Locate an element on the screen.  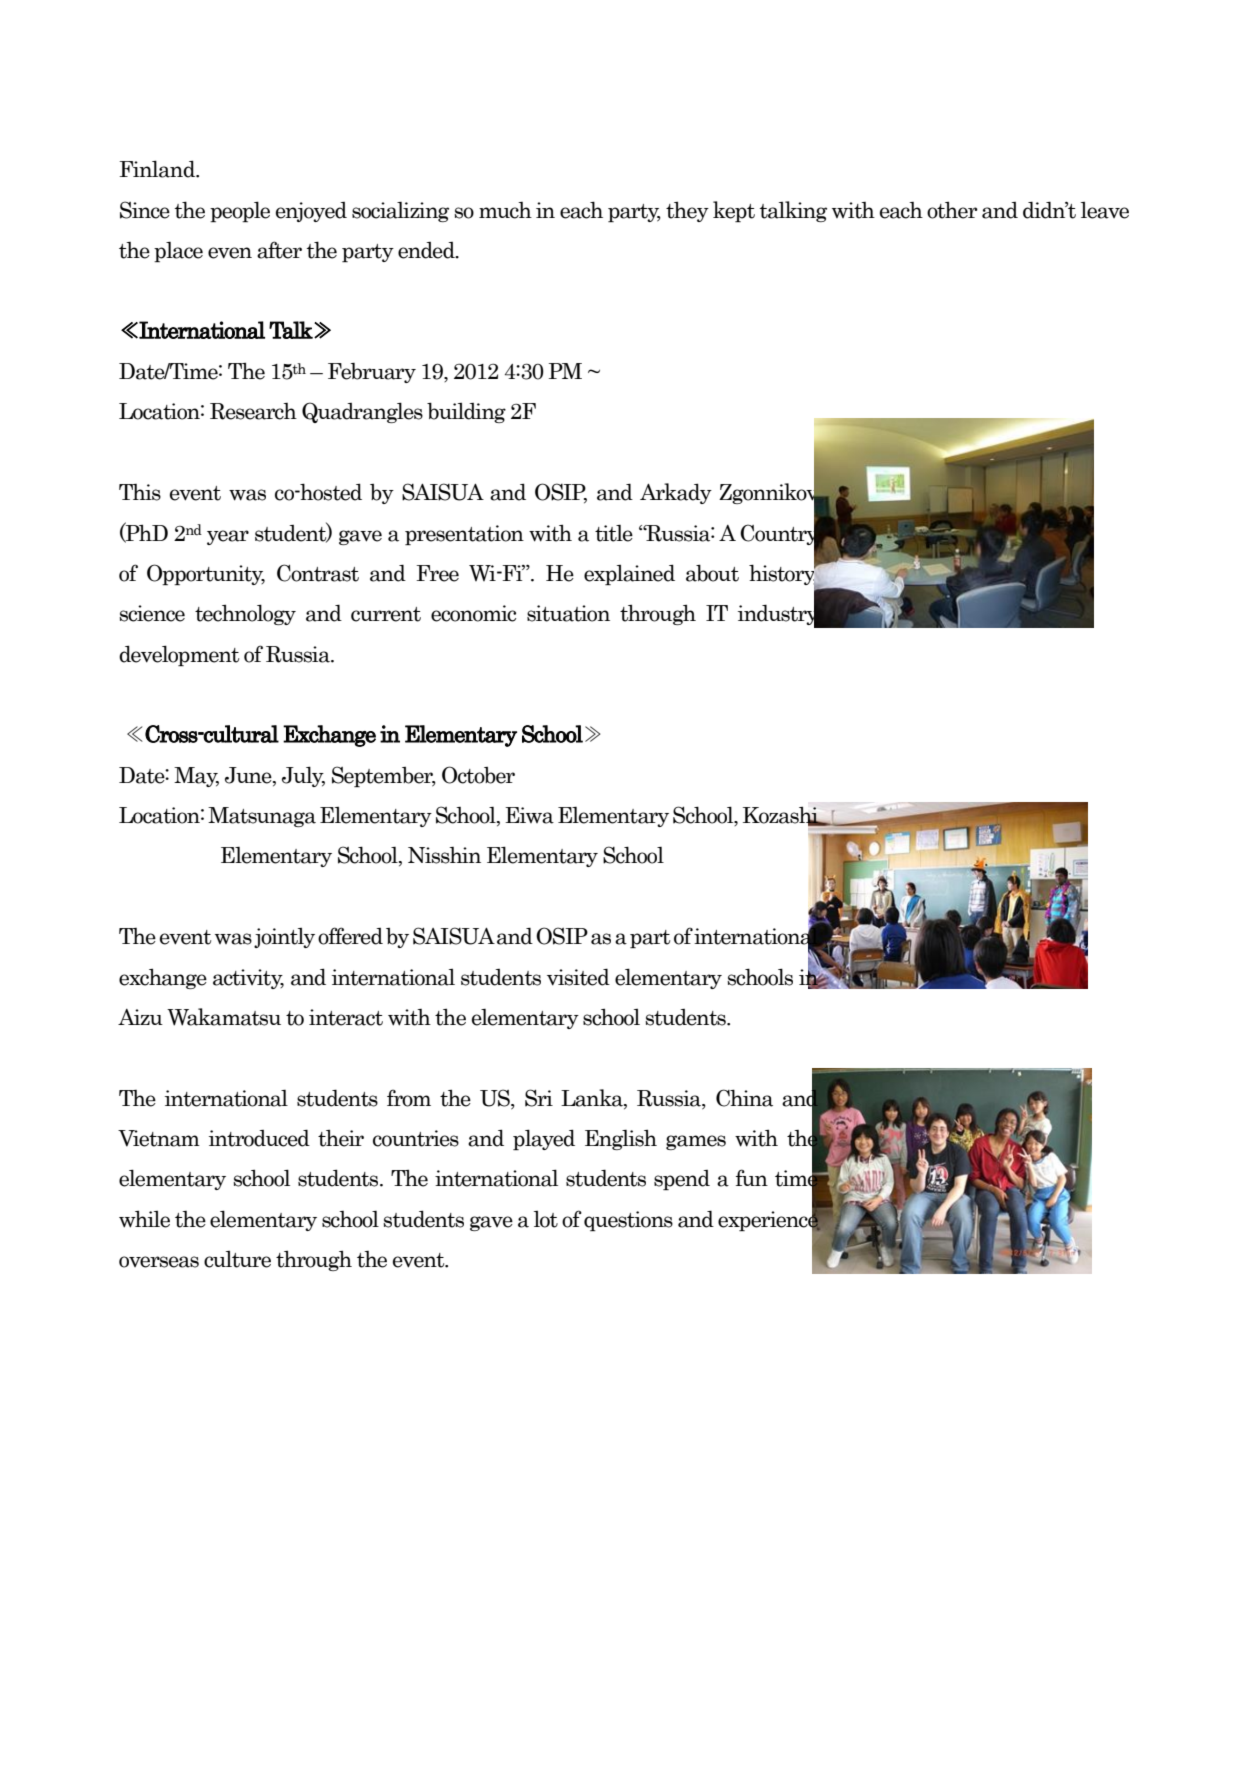
culture is located at coordinates (237, 1259).
